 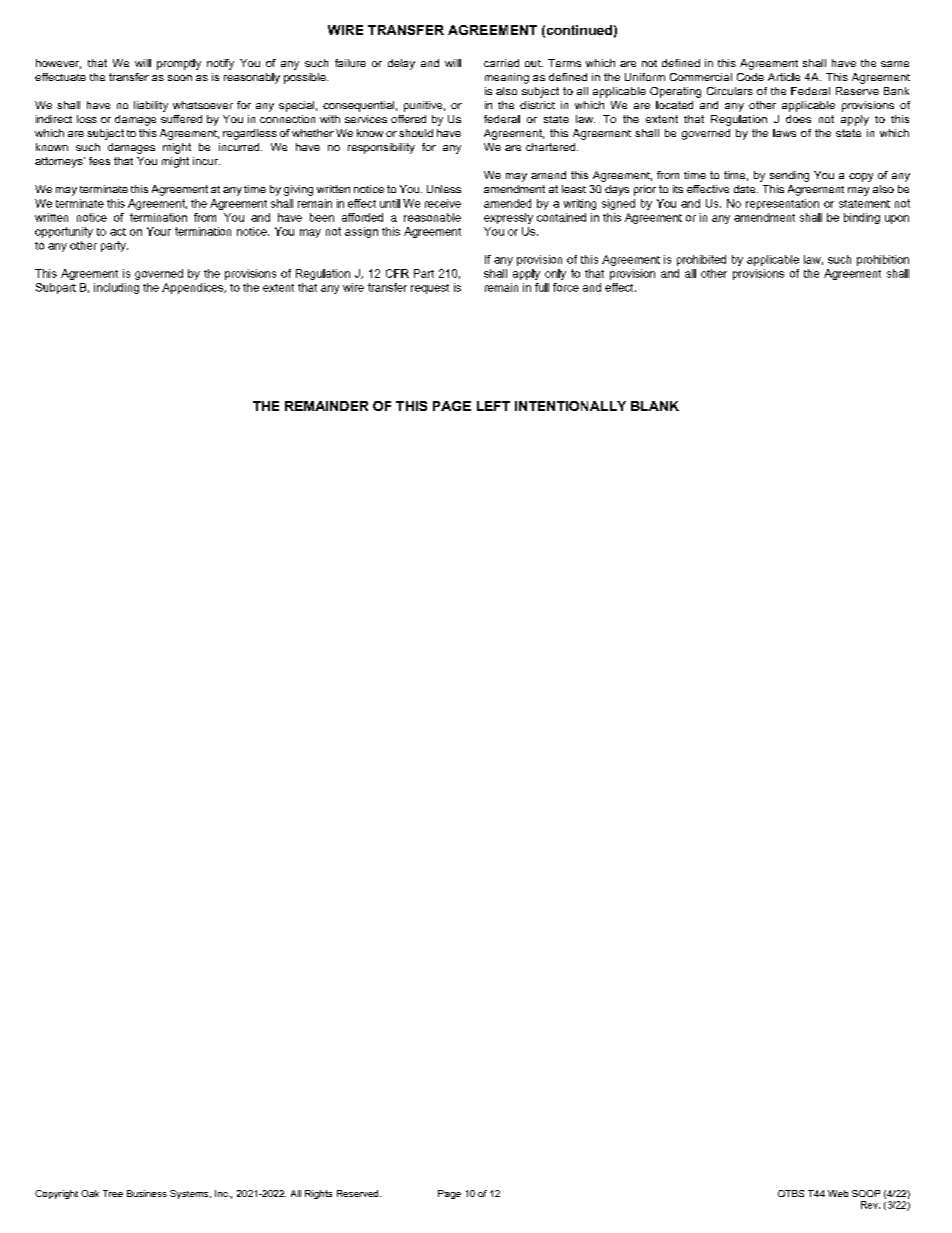 I want to click on Rights, so click(x=318, y=1194).
